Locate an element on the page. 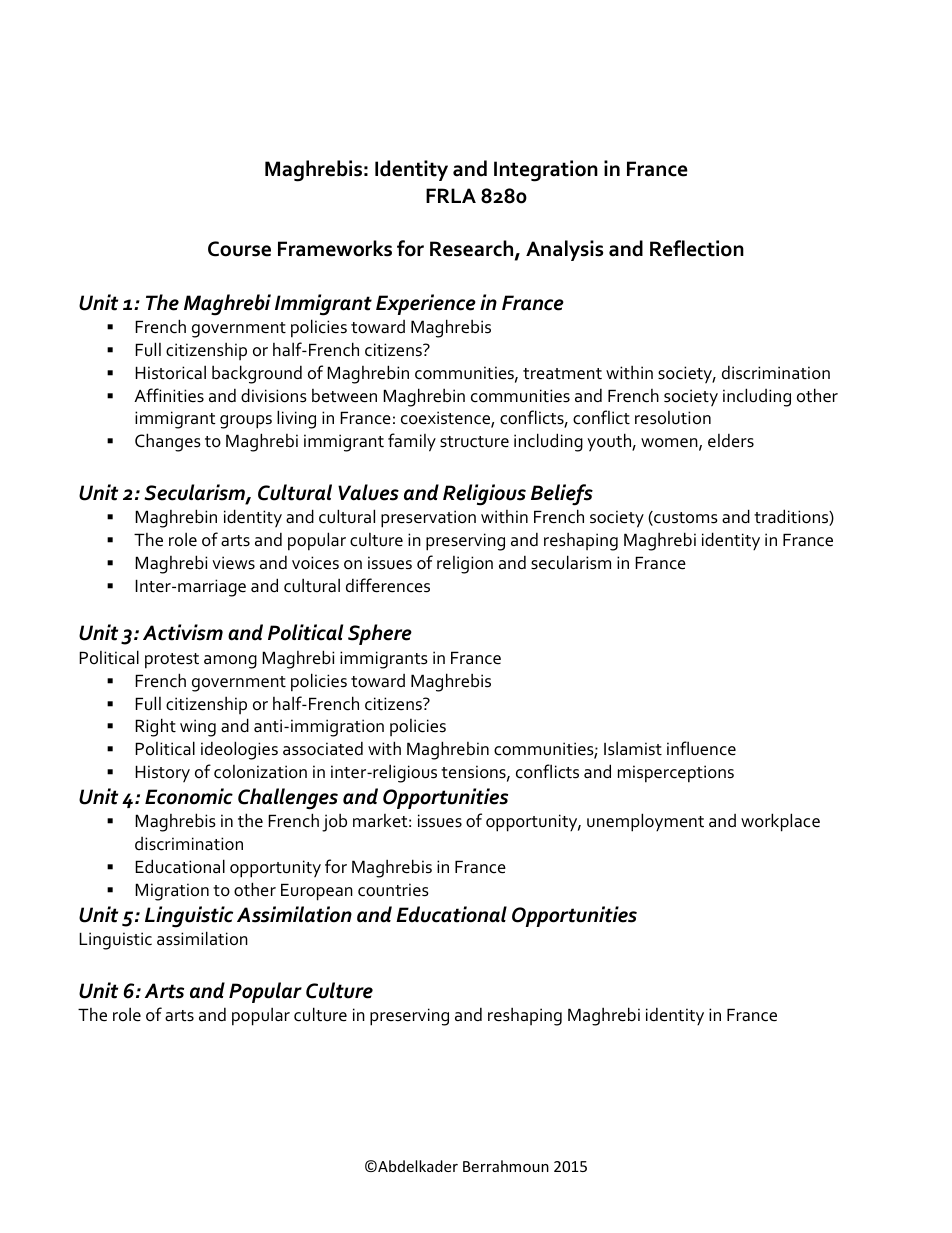 The width and height of the page is (952, 1233). among is located at coordinates (230, 662).
